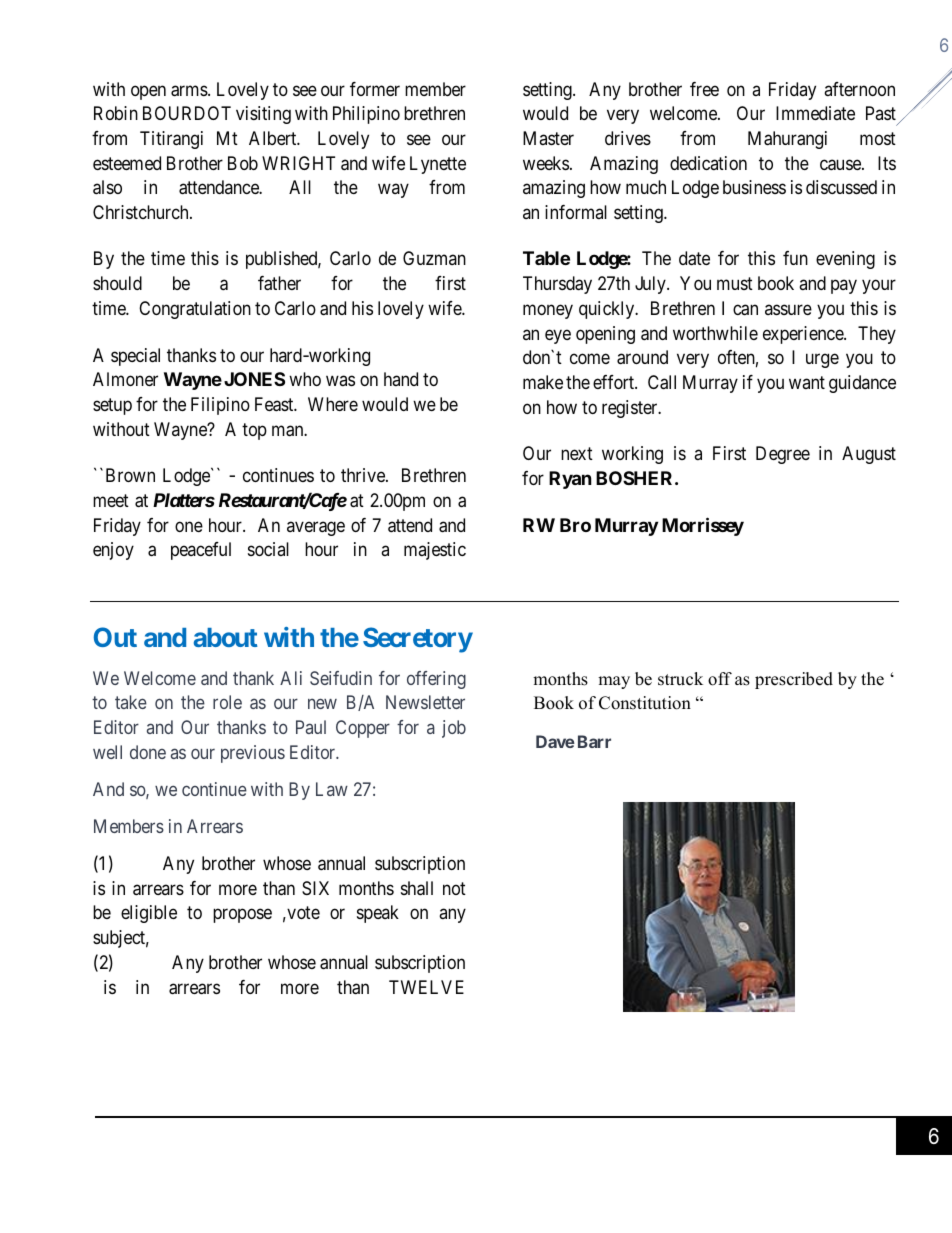 This document has width=952, height=1233. Describe the element at coordinates (454, 888) in the document. I see `not` at that location.
